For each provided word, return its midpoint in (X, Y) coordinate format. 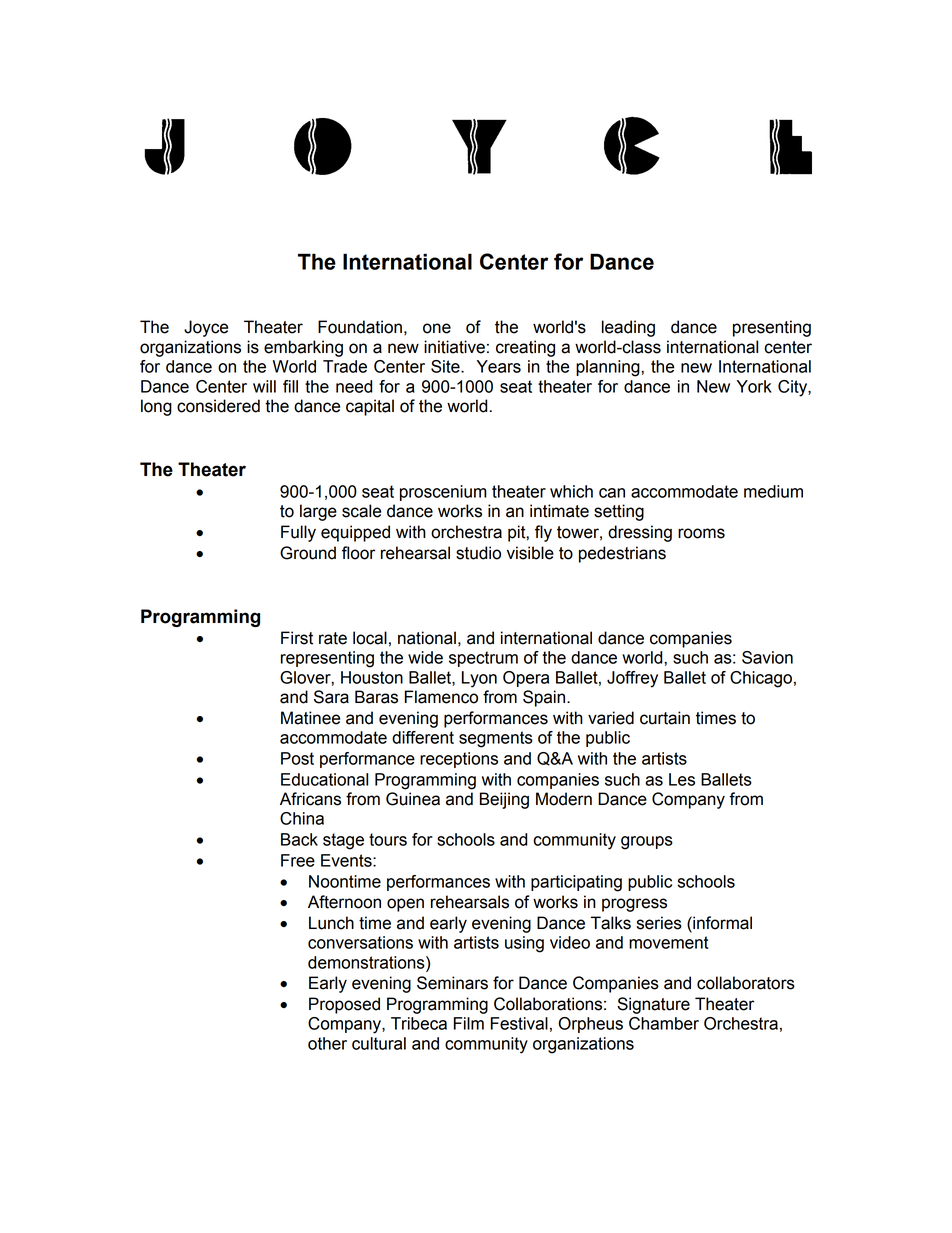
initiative (454, 347)
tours (388, 839)
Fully (298, 533)
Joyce (206, 328)
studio (478, 553)
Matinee (310, 718)
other (327, 1043)
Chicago (761, 679)
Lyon (479, 679)
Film (469, 1023)
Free (298, 860)
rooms (701, 533)
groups (647, 843)
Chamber (664, 1023)
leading (628, 328)
